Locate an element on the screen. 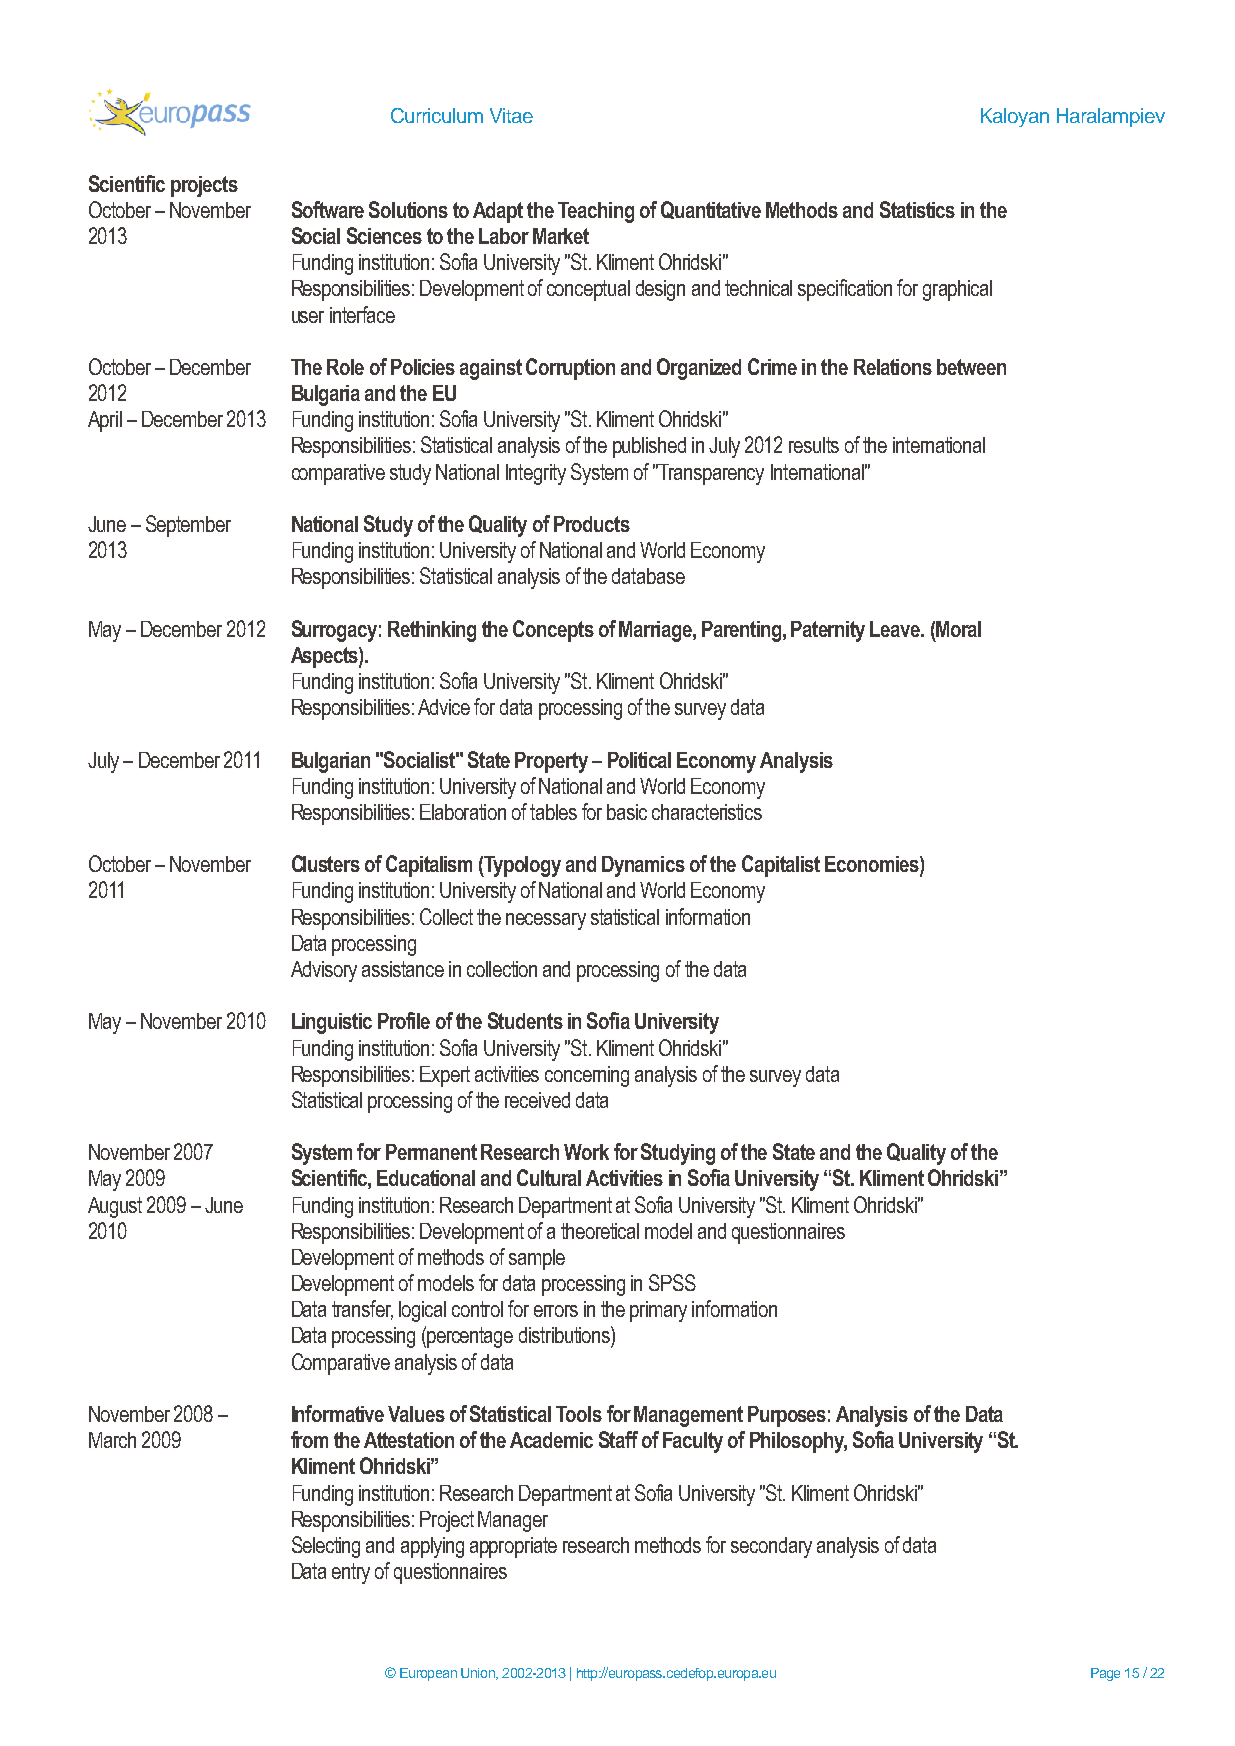 This screenshot has width=1235, height=1746. Economies is located at coordinates (873, 865).
